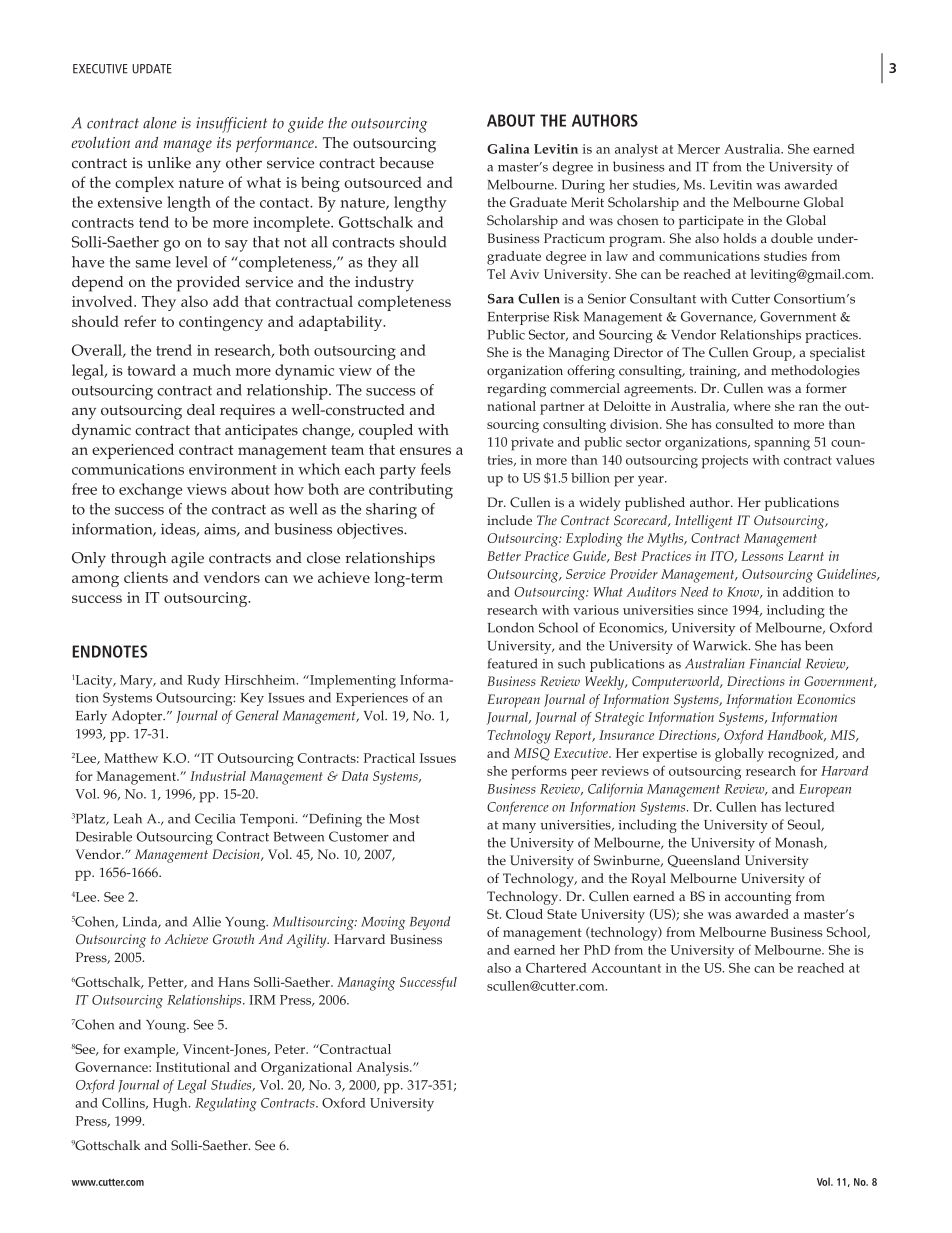 Image resolution: width=952 pixels, height=1233 pixels. I want to click on Better, so click(504, 556).
